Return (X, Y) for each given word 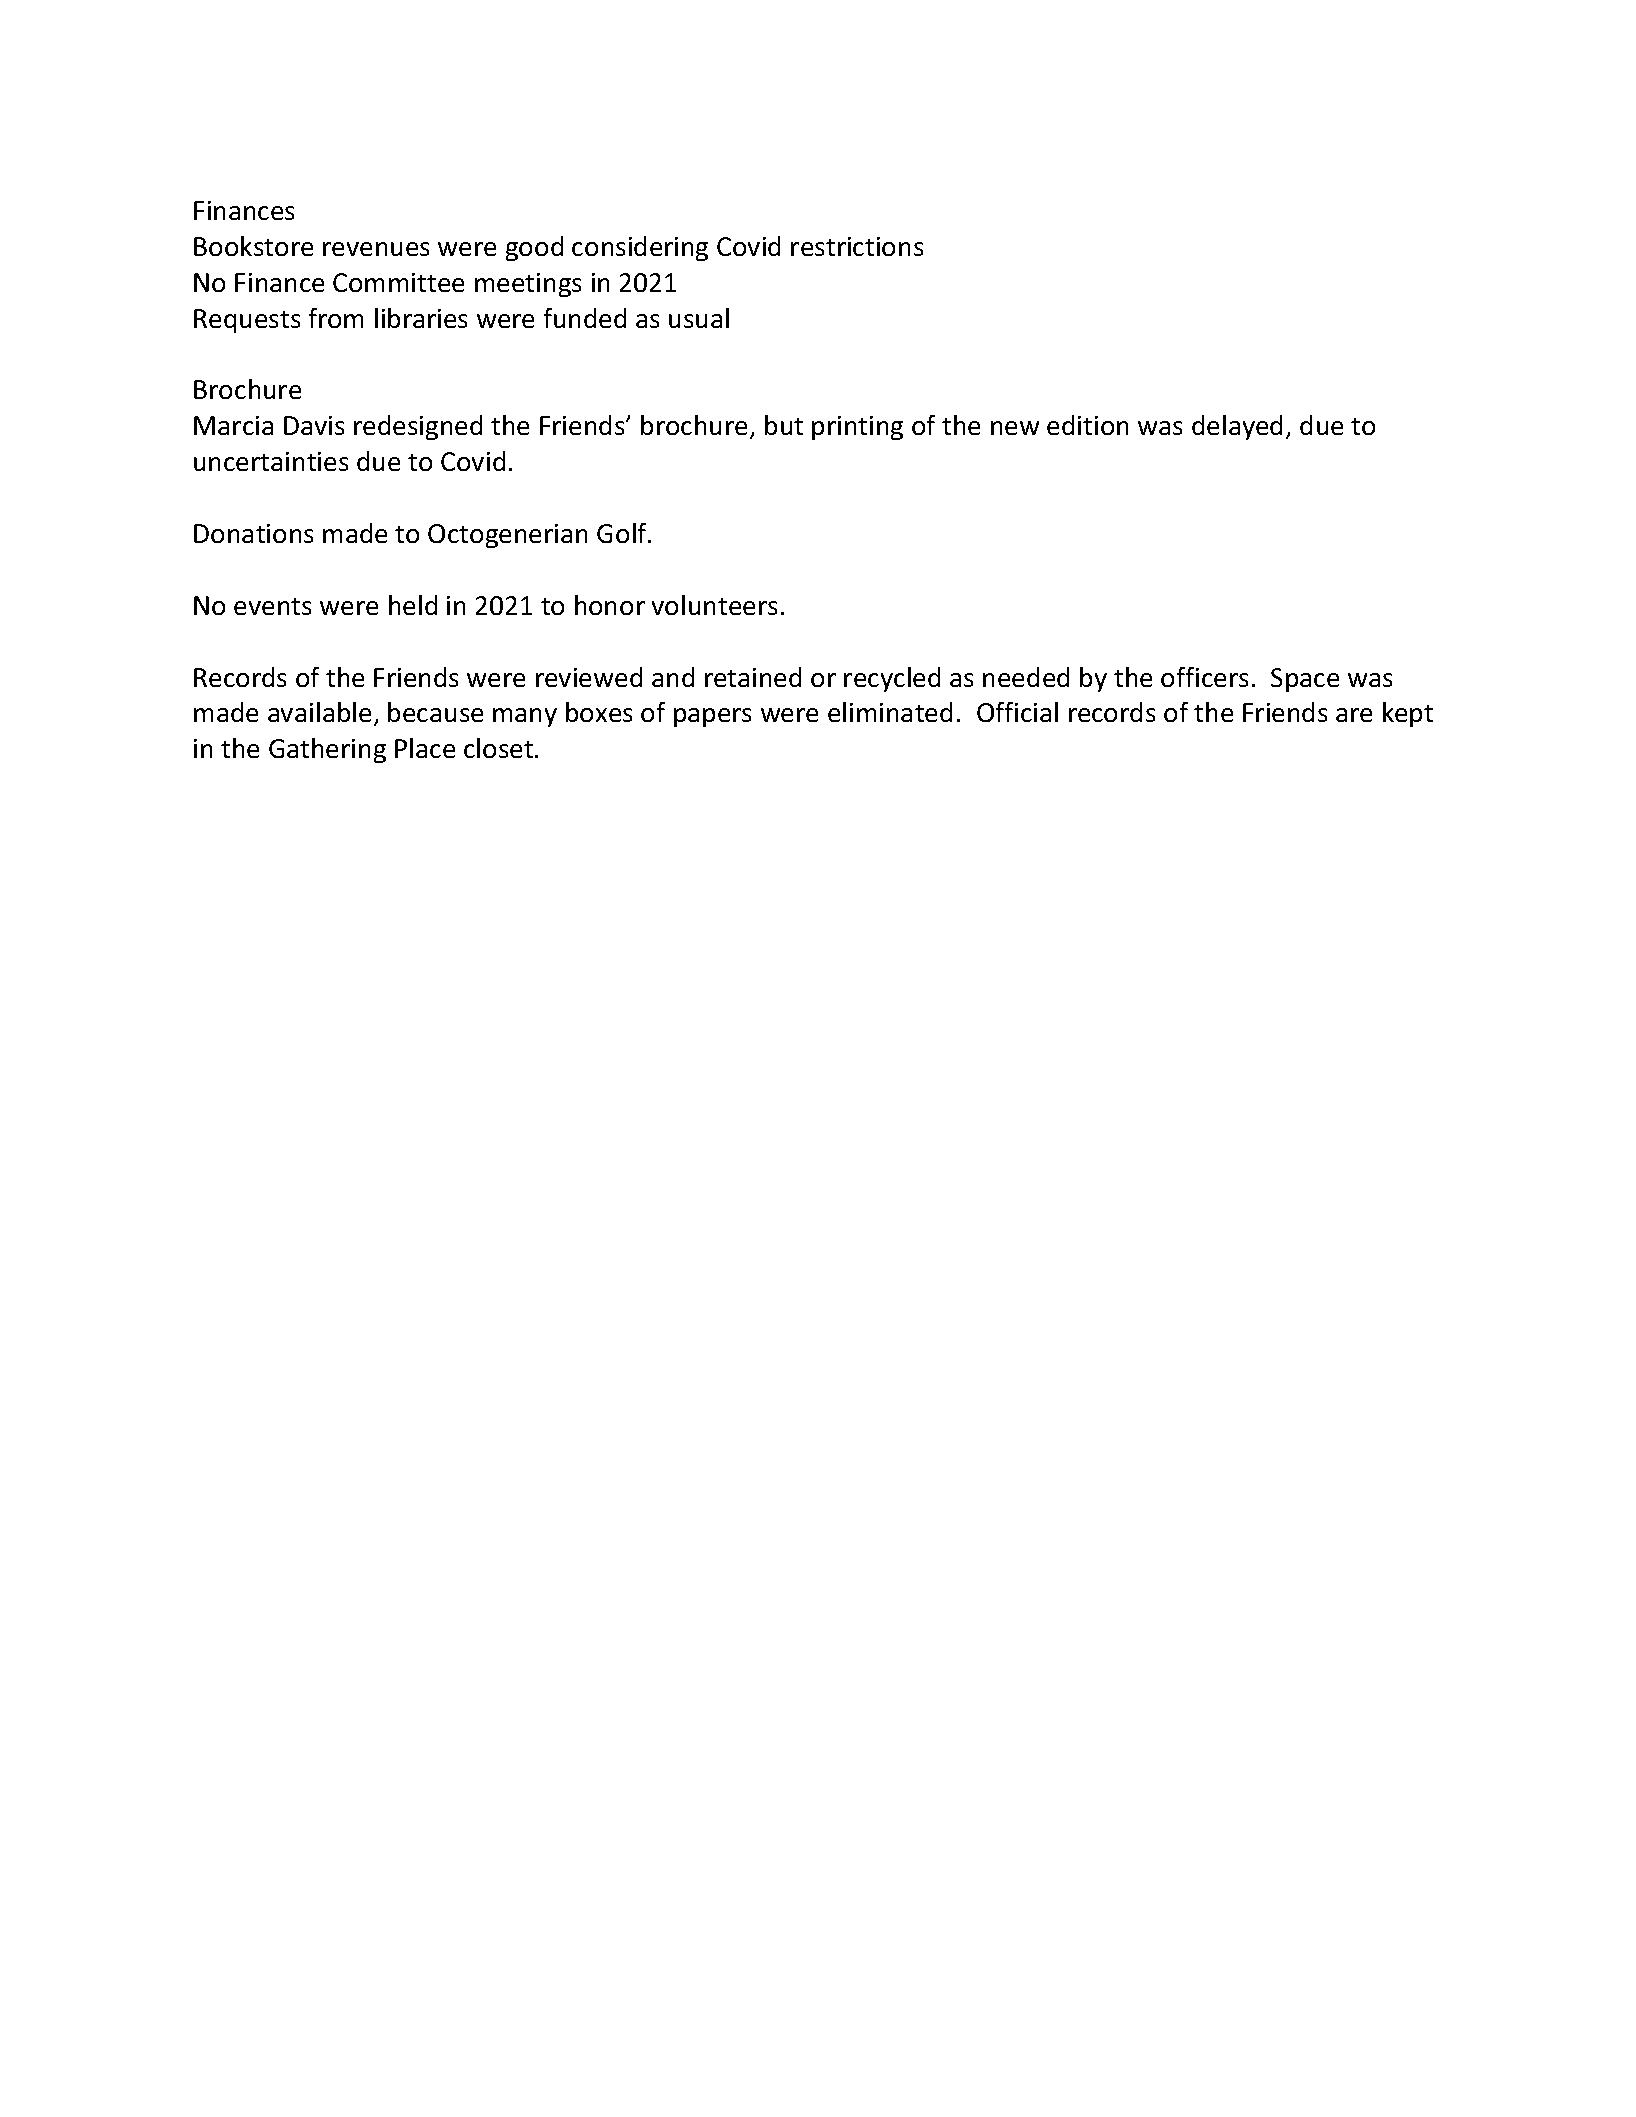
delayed (1237, 427)
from (336, 318)
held (413, 605)
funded (585, 318)
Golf (623, 533)
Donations (253, 533)
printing (857, 428)
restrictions (857, 246)
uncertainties (271, 461)
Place (425, 748)
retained (753, 677)
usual (699, 318)
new (1015, 428)
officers (1204, 677)
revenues (376, 249)
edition (1087, 425)
